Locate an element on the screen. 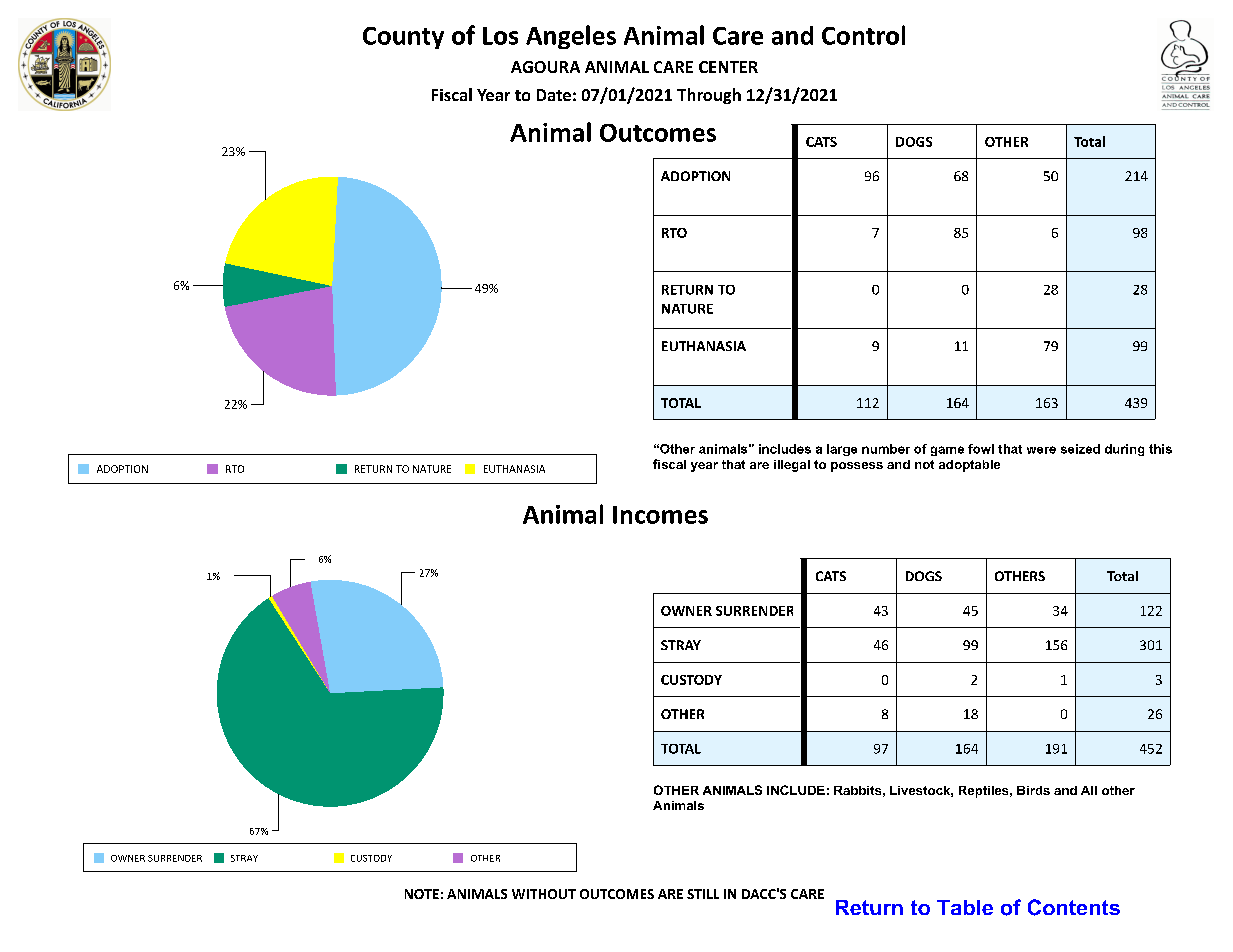 The height and width of the screenshot is (952, 1233). Incomes is located at coordinates (660, 515).
